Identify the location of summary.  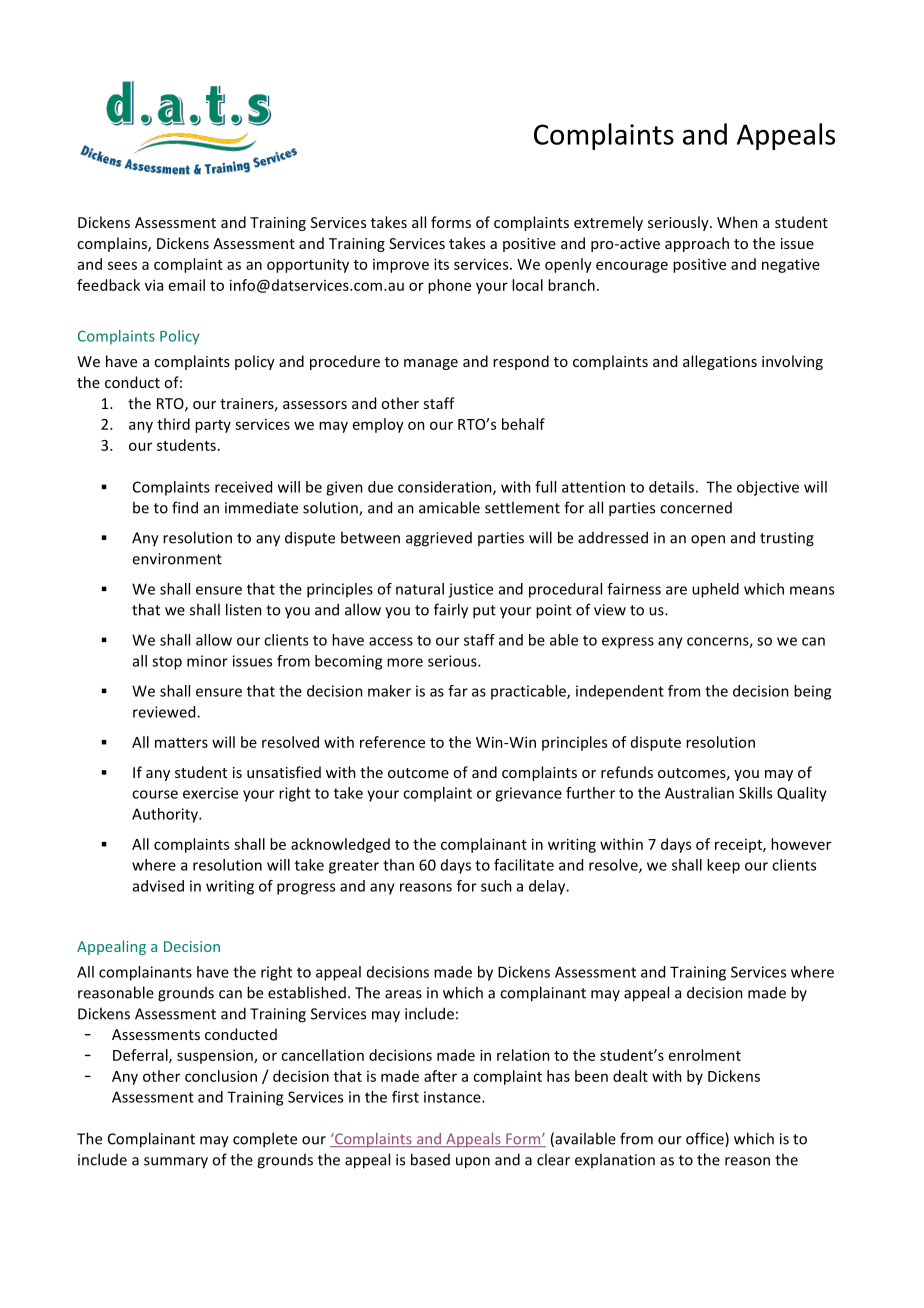
(176, 1163).
